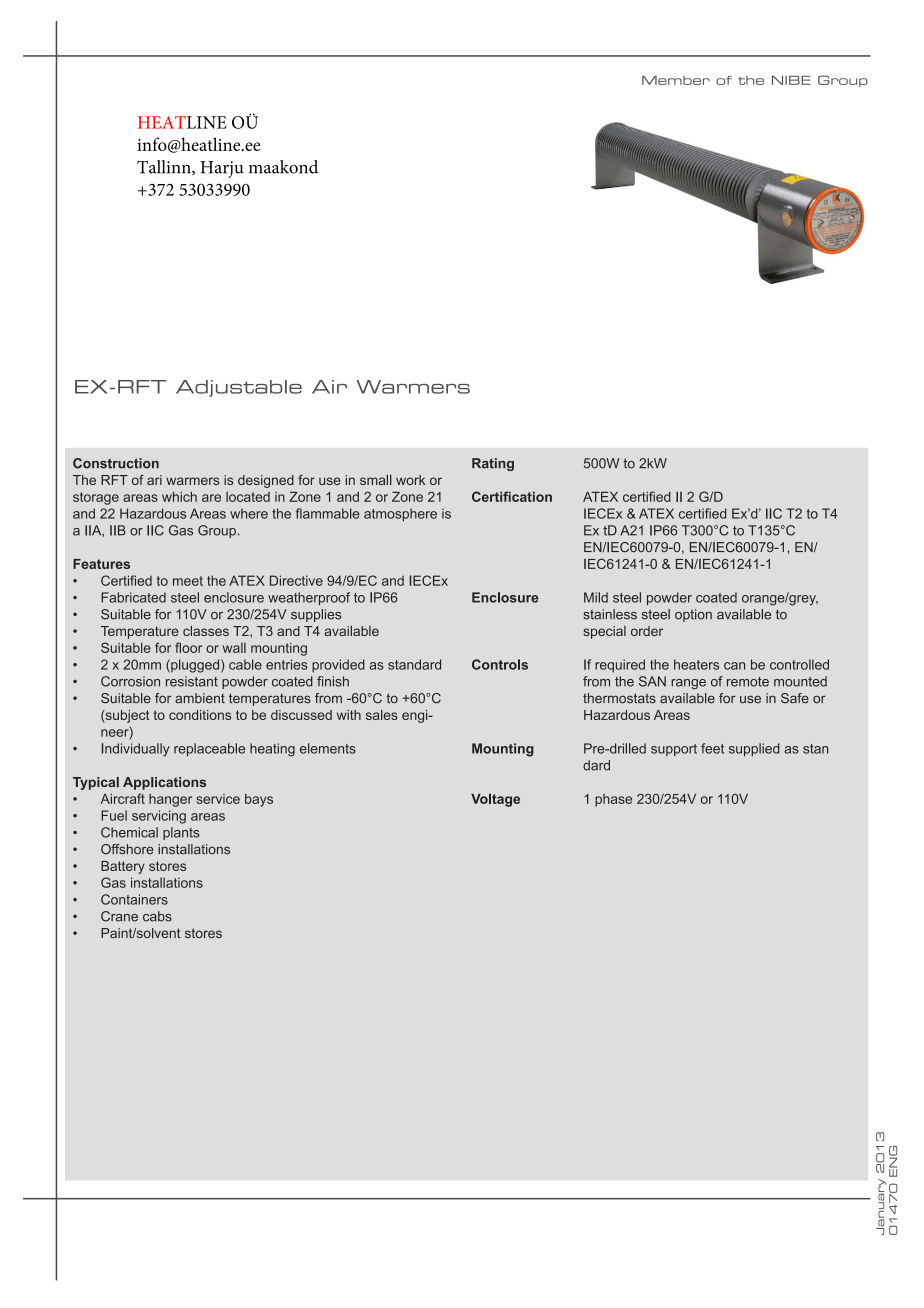  I want to click on Containers, so click(134, 899).
